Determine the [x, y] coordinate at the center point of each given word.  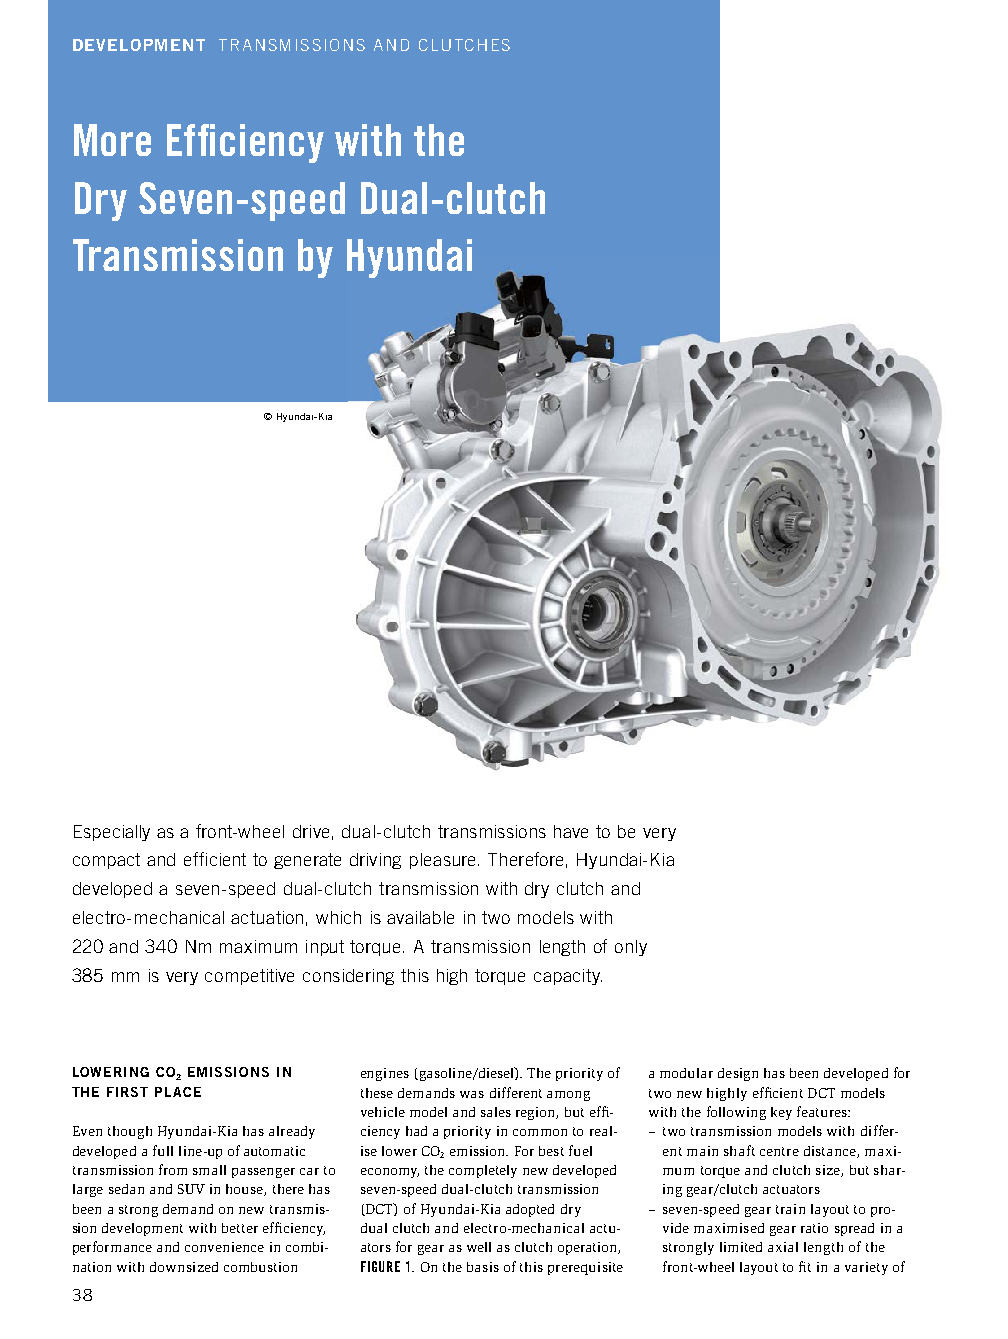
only [631, 948]
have [571, 831]
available [420, 917]
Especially [112, 833]
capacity [568, 977]
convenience [224, 1247]
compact [106, 861]
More [112, 140]
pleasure [444, 861]
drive [311, 831]
